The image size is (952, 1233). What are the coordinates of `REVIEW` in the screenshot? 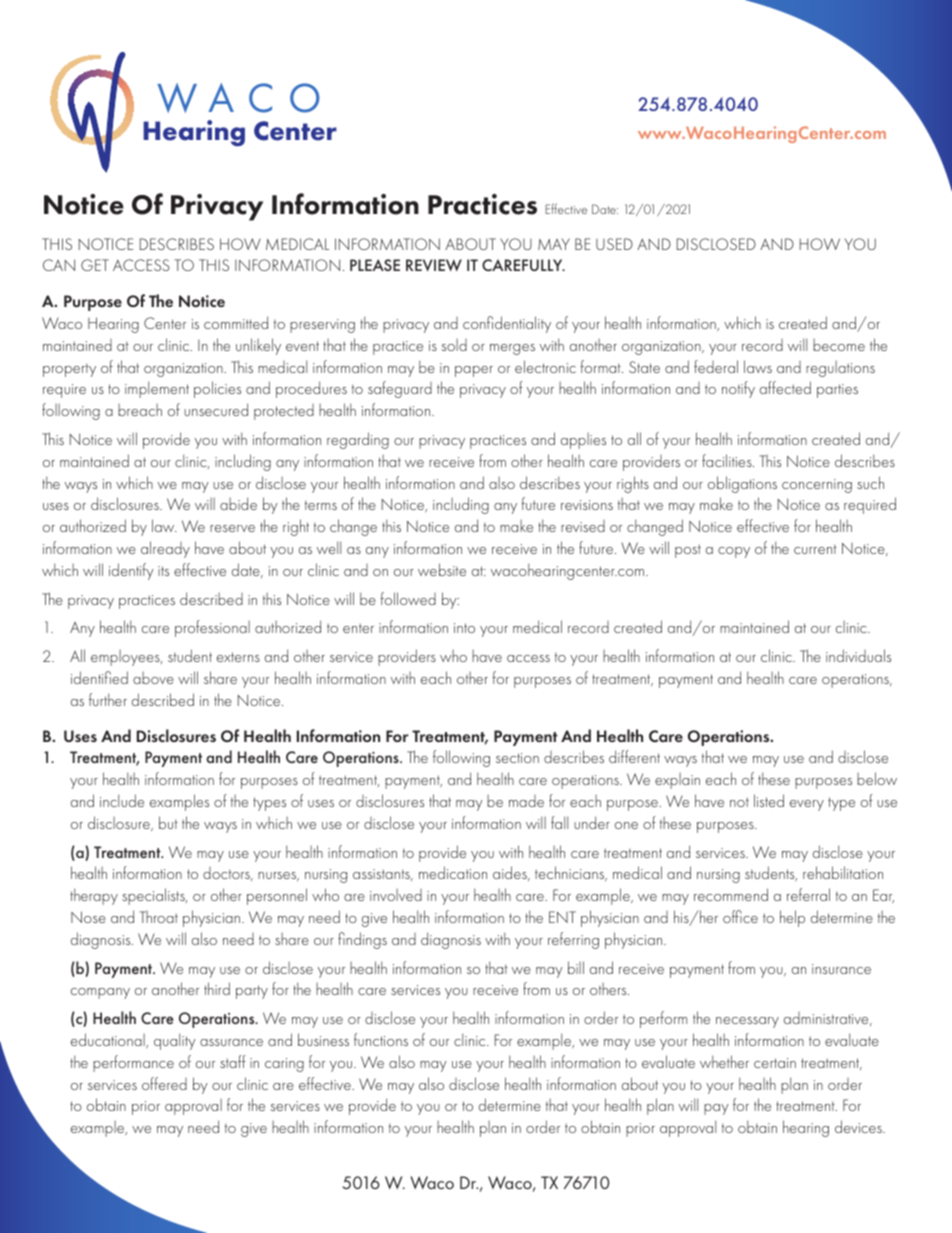 It's located at (434, 265).
